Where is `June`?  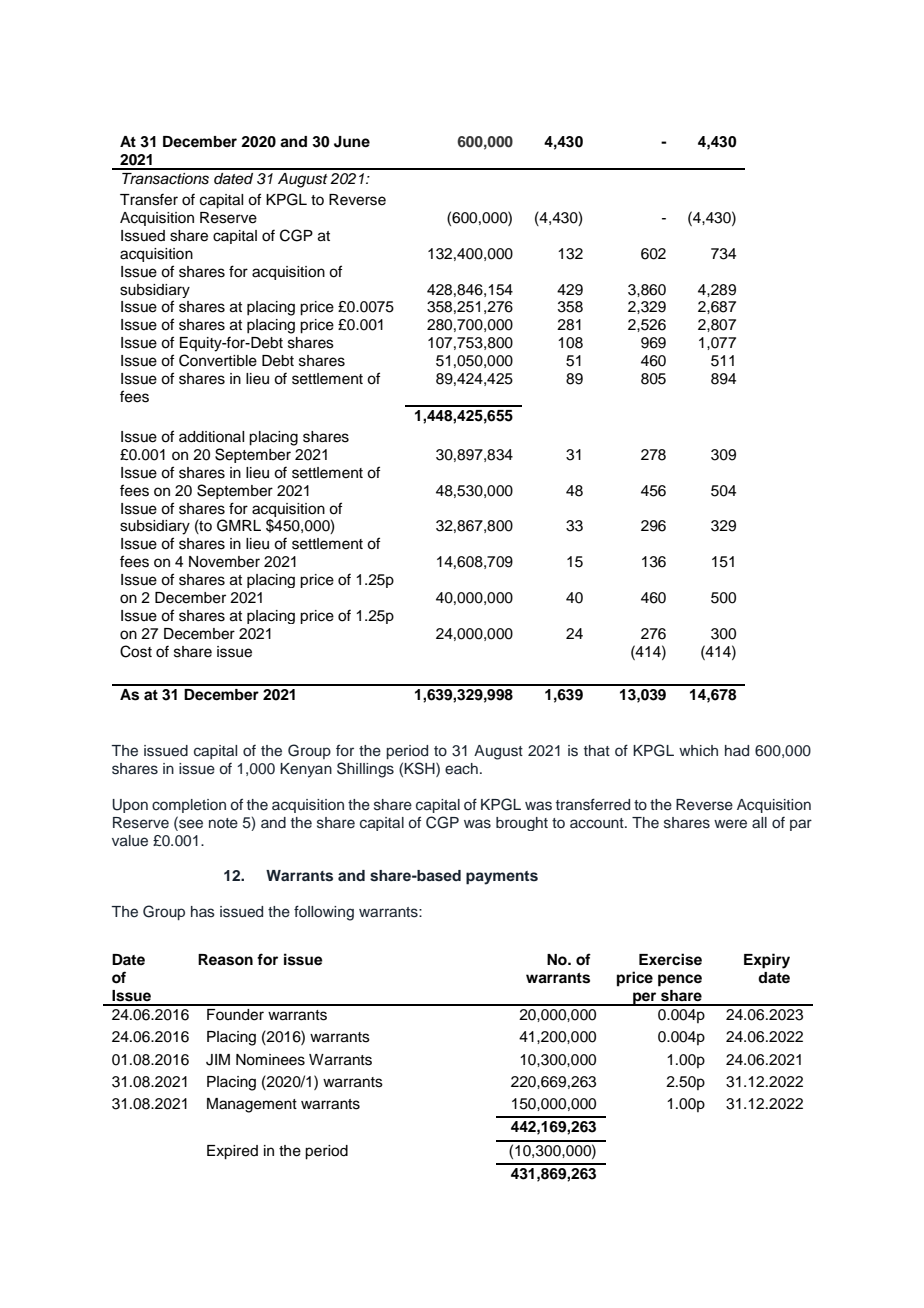
June is located at coordinates (352, 142).
